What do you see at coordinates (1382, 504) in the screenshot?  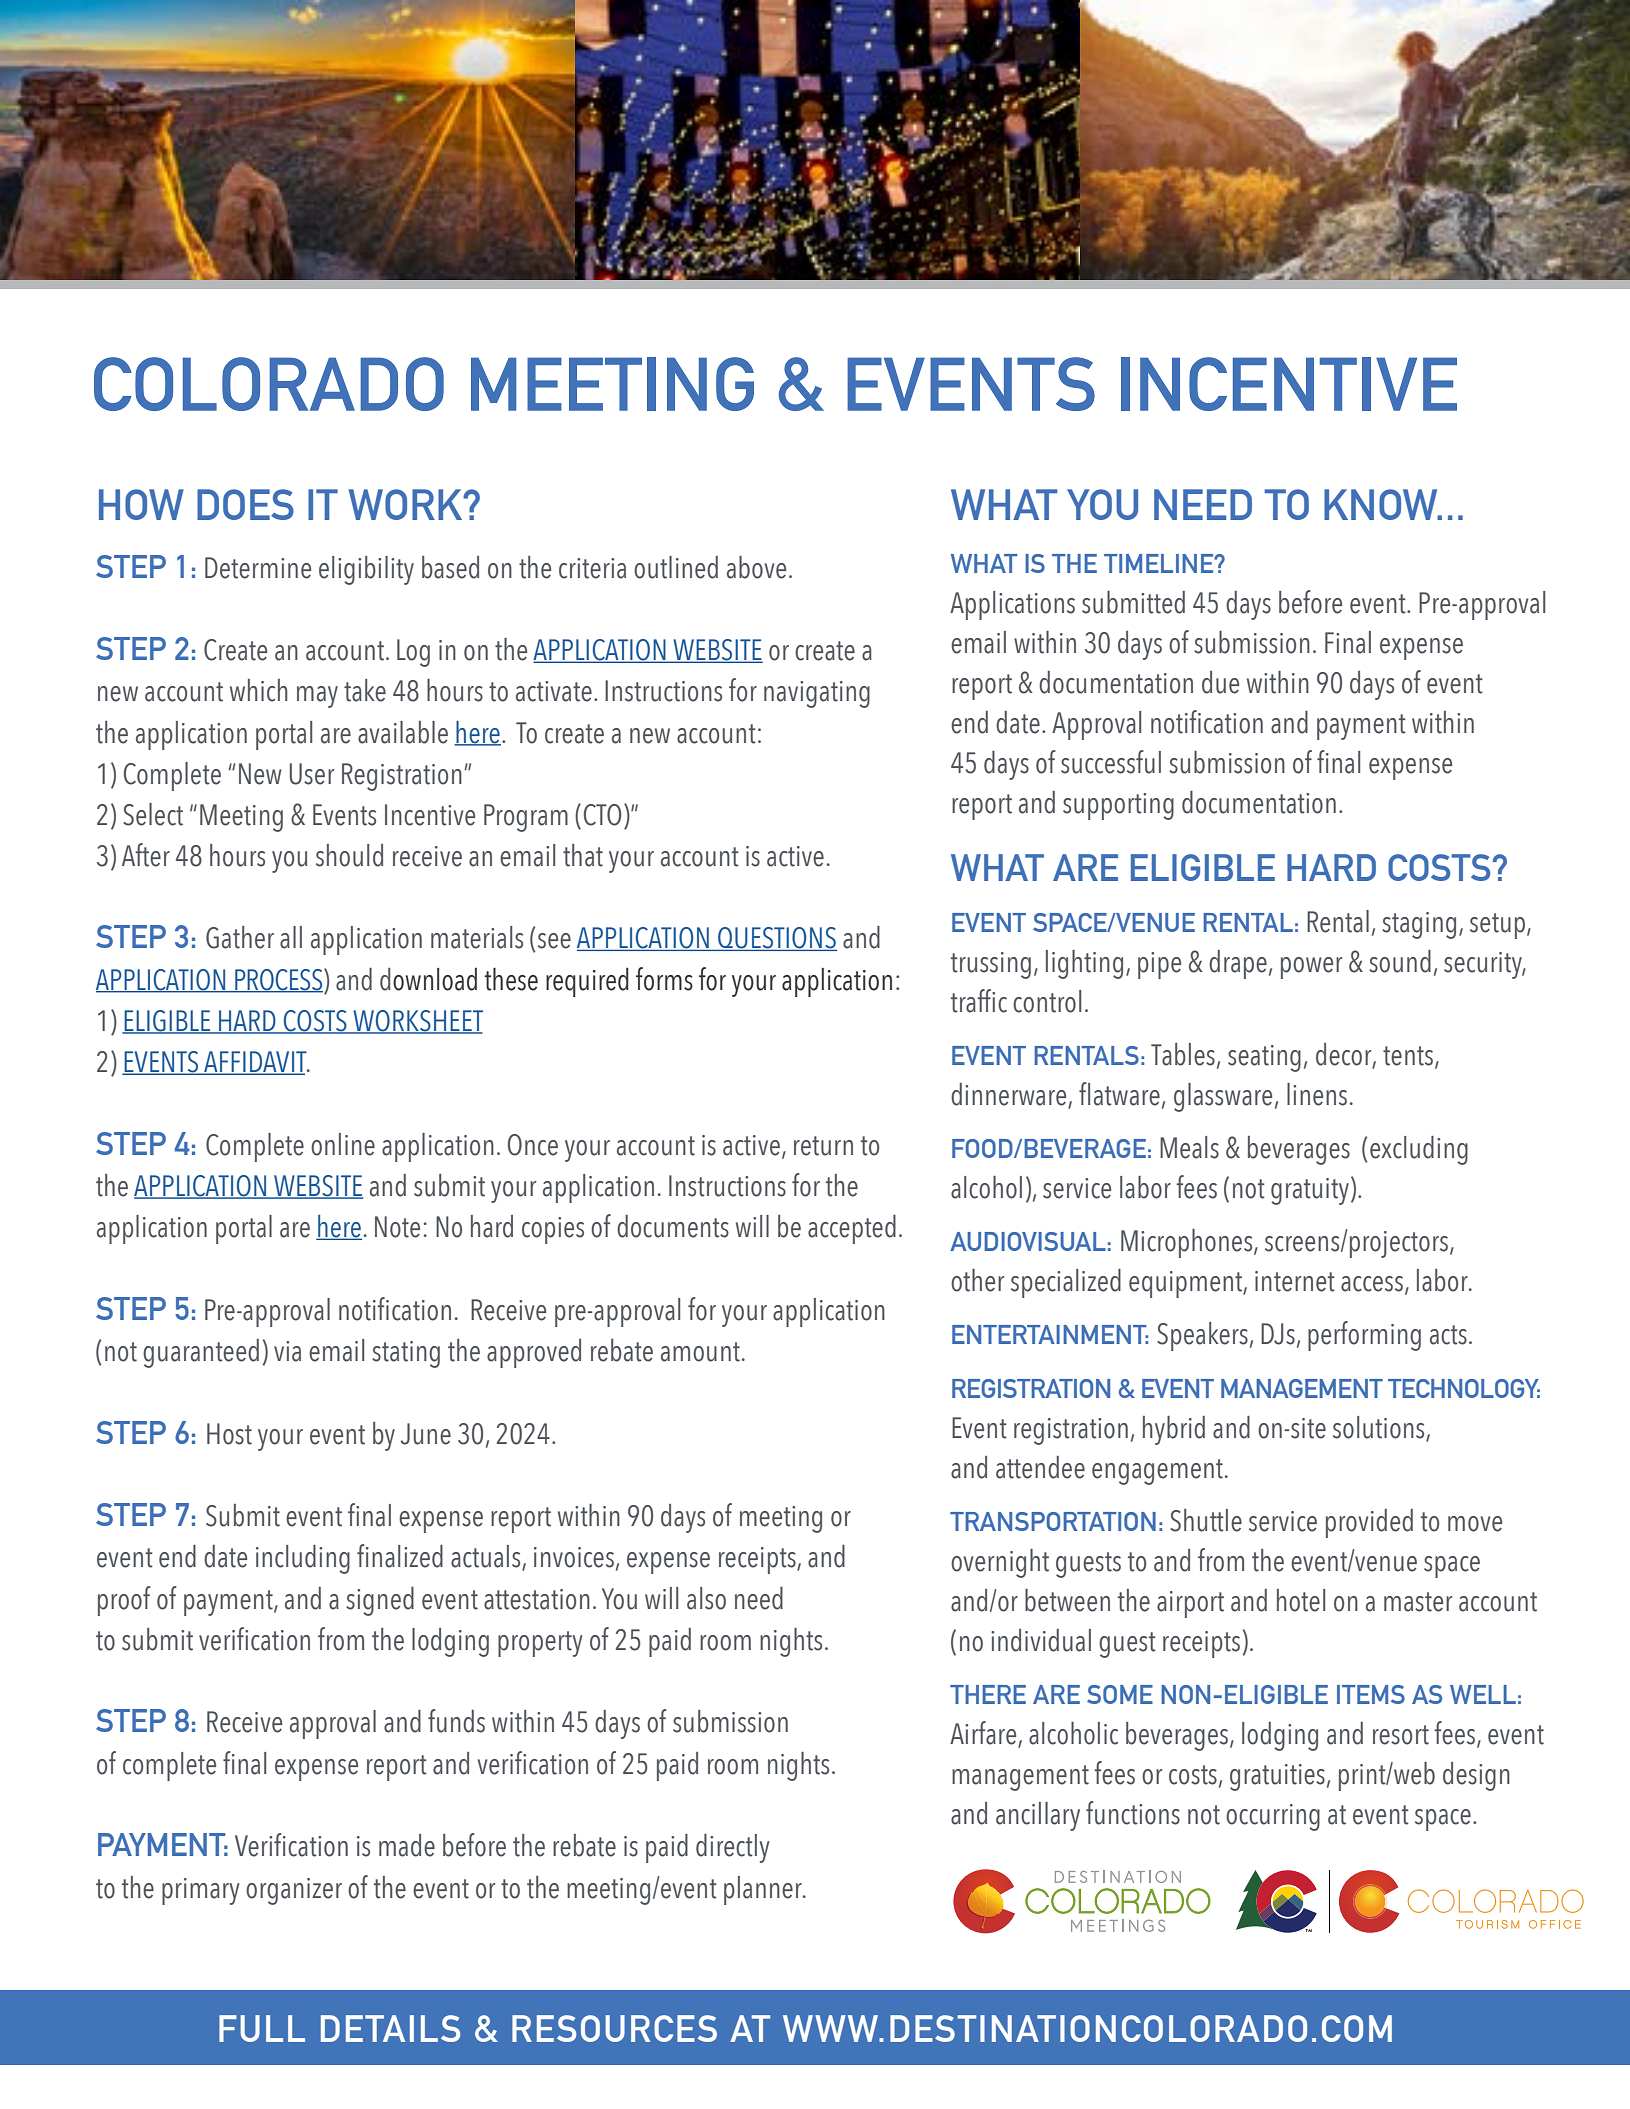 I see `KNOW` at bounding box center [1382, 504].
